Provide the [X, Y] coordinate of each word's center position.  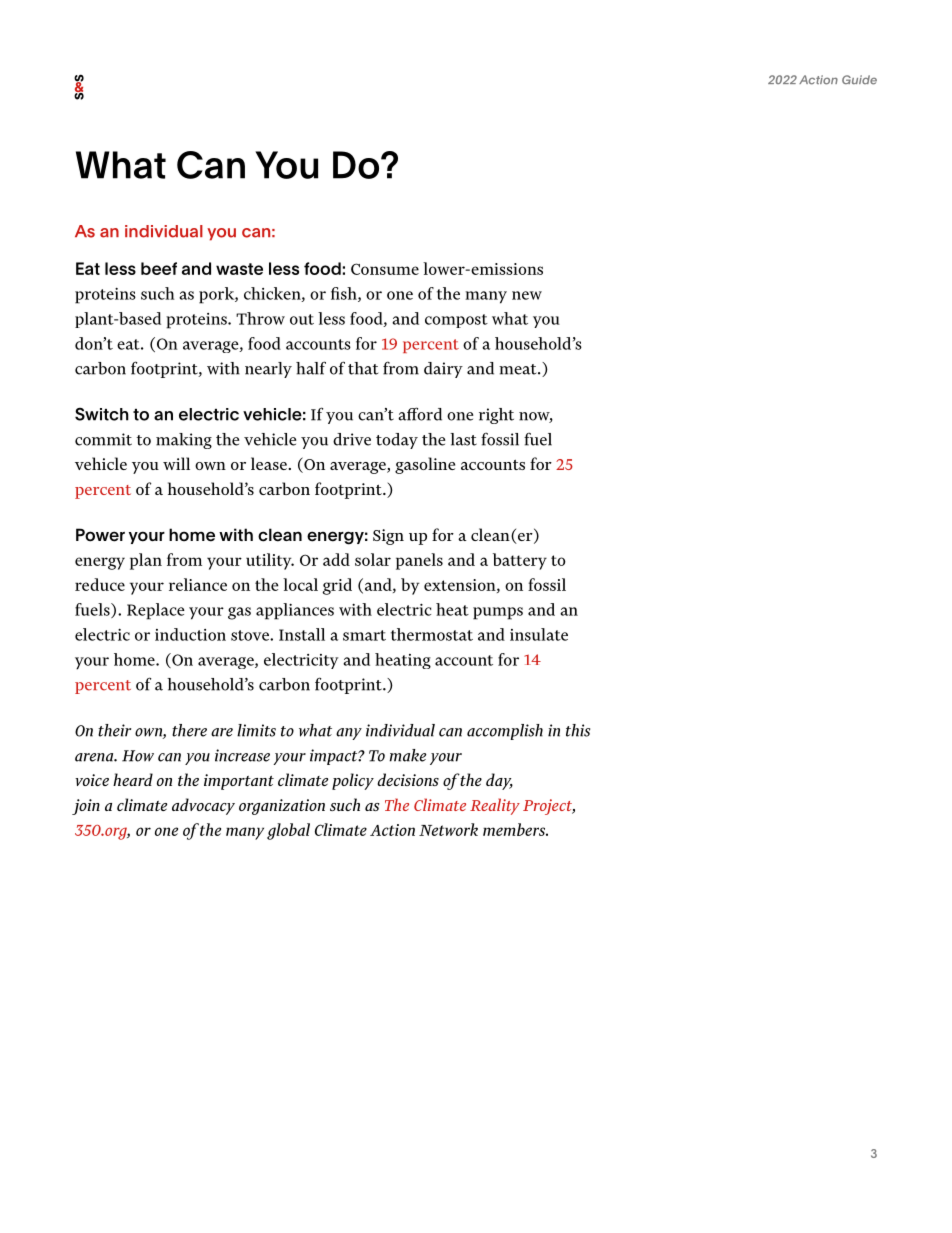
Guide [859, 80]
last [463, 439]
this [578, 730]
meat [519, 369]
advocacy [203, 806]
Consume [385, 269]
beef [159, 268]
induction [190, 634]
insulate [539, 634]
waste [239, 269]
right [496, 416]
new [527, 295]
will [176, 463]
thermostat [432, 634]
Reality [495, 806]
